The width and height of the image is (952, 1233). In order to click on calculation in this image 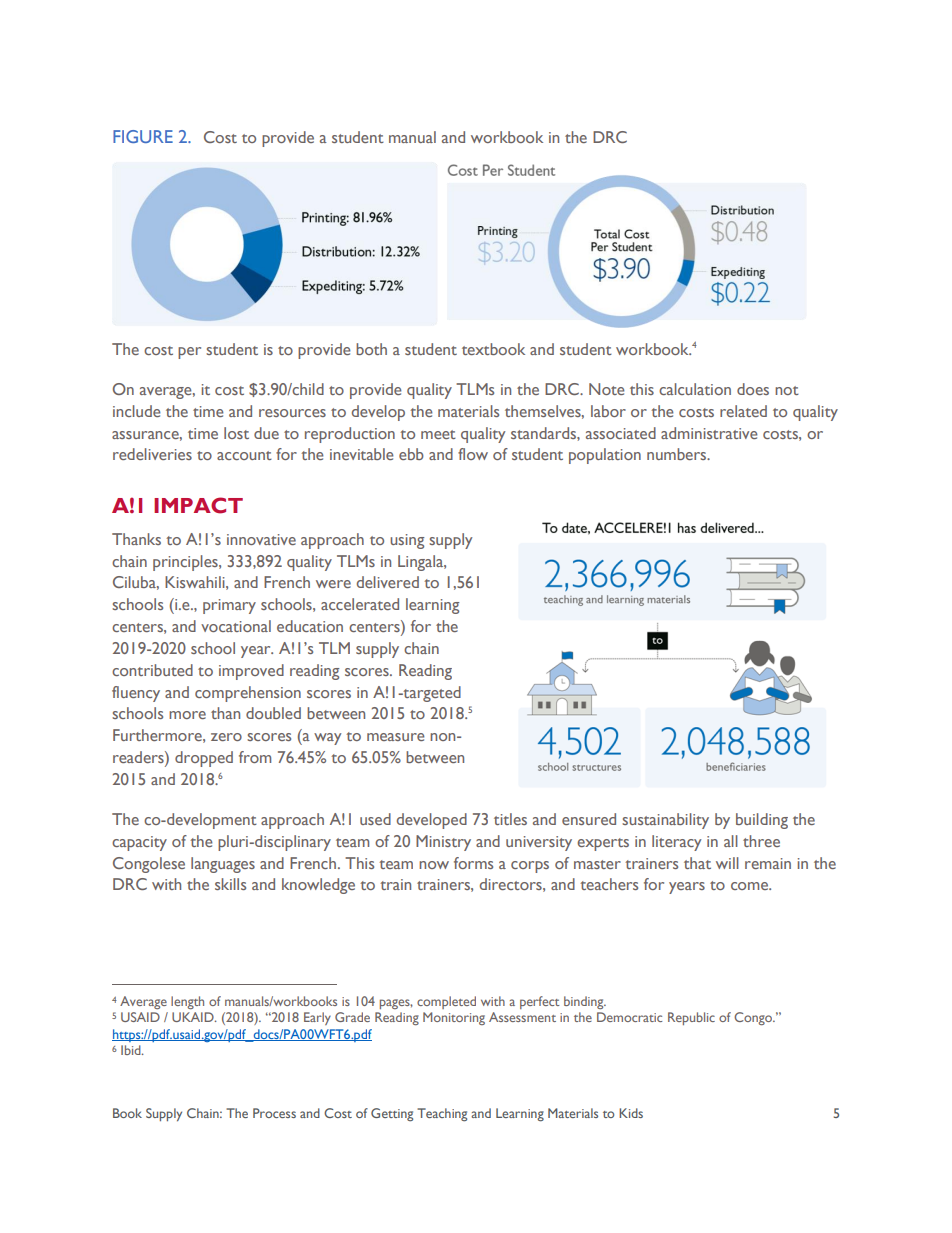, I will do `click(695, 389)`.
